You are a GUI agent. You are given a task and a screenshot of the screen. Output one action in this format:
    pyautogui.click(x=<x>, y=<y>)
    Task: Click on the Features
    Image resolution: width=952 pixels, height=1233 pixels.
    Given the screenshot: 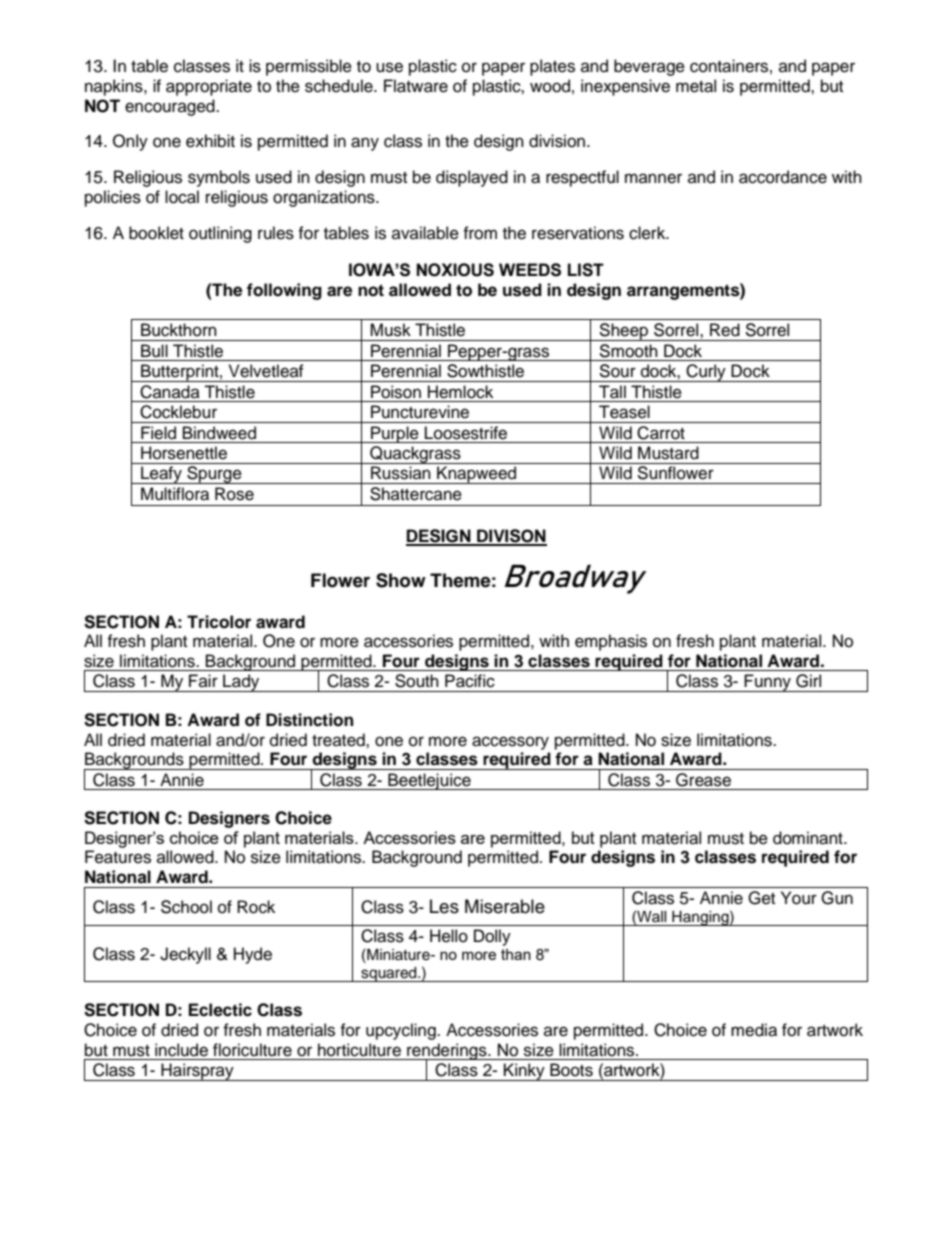 What is the action you would take?
    pyautogui.click(x=118, y=857)
